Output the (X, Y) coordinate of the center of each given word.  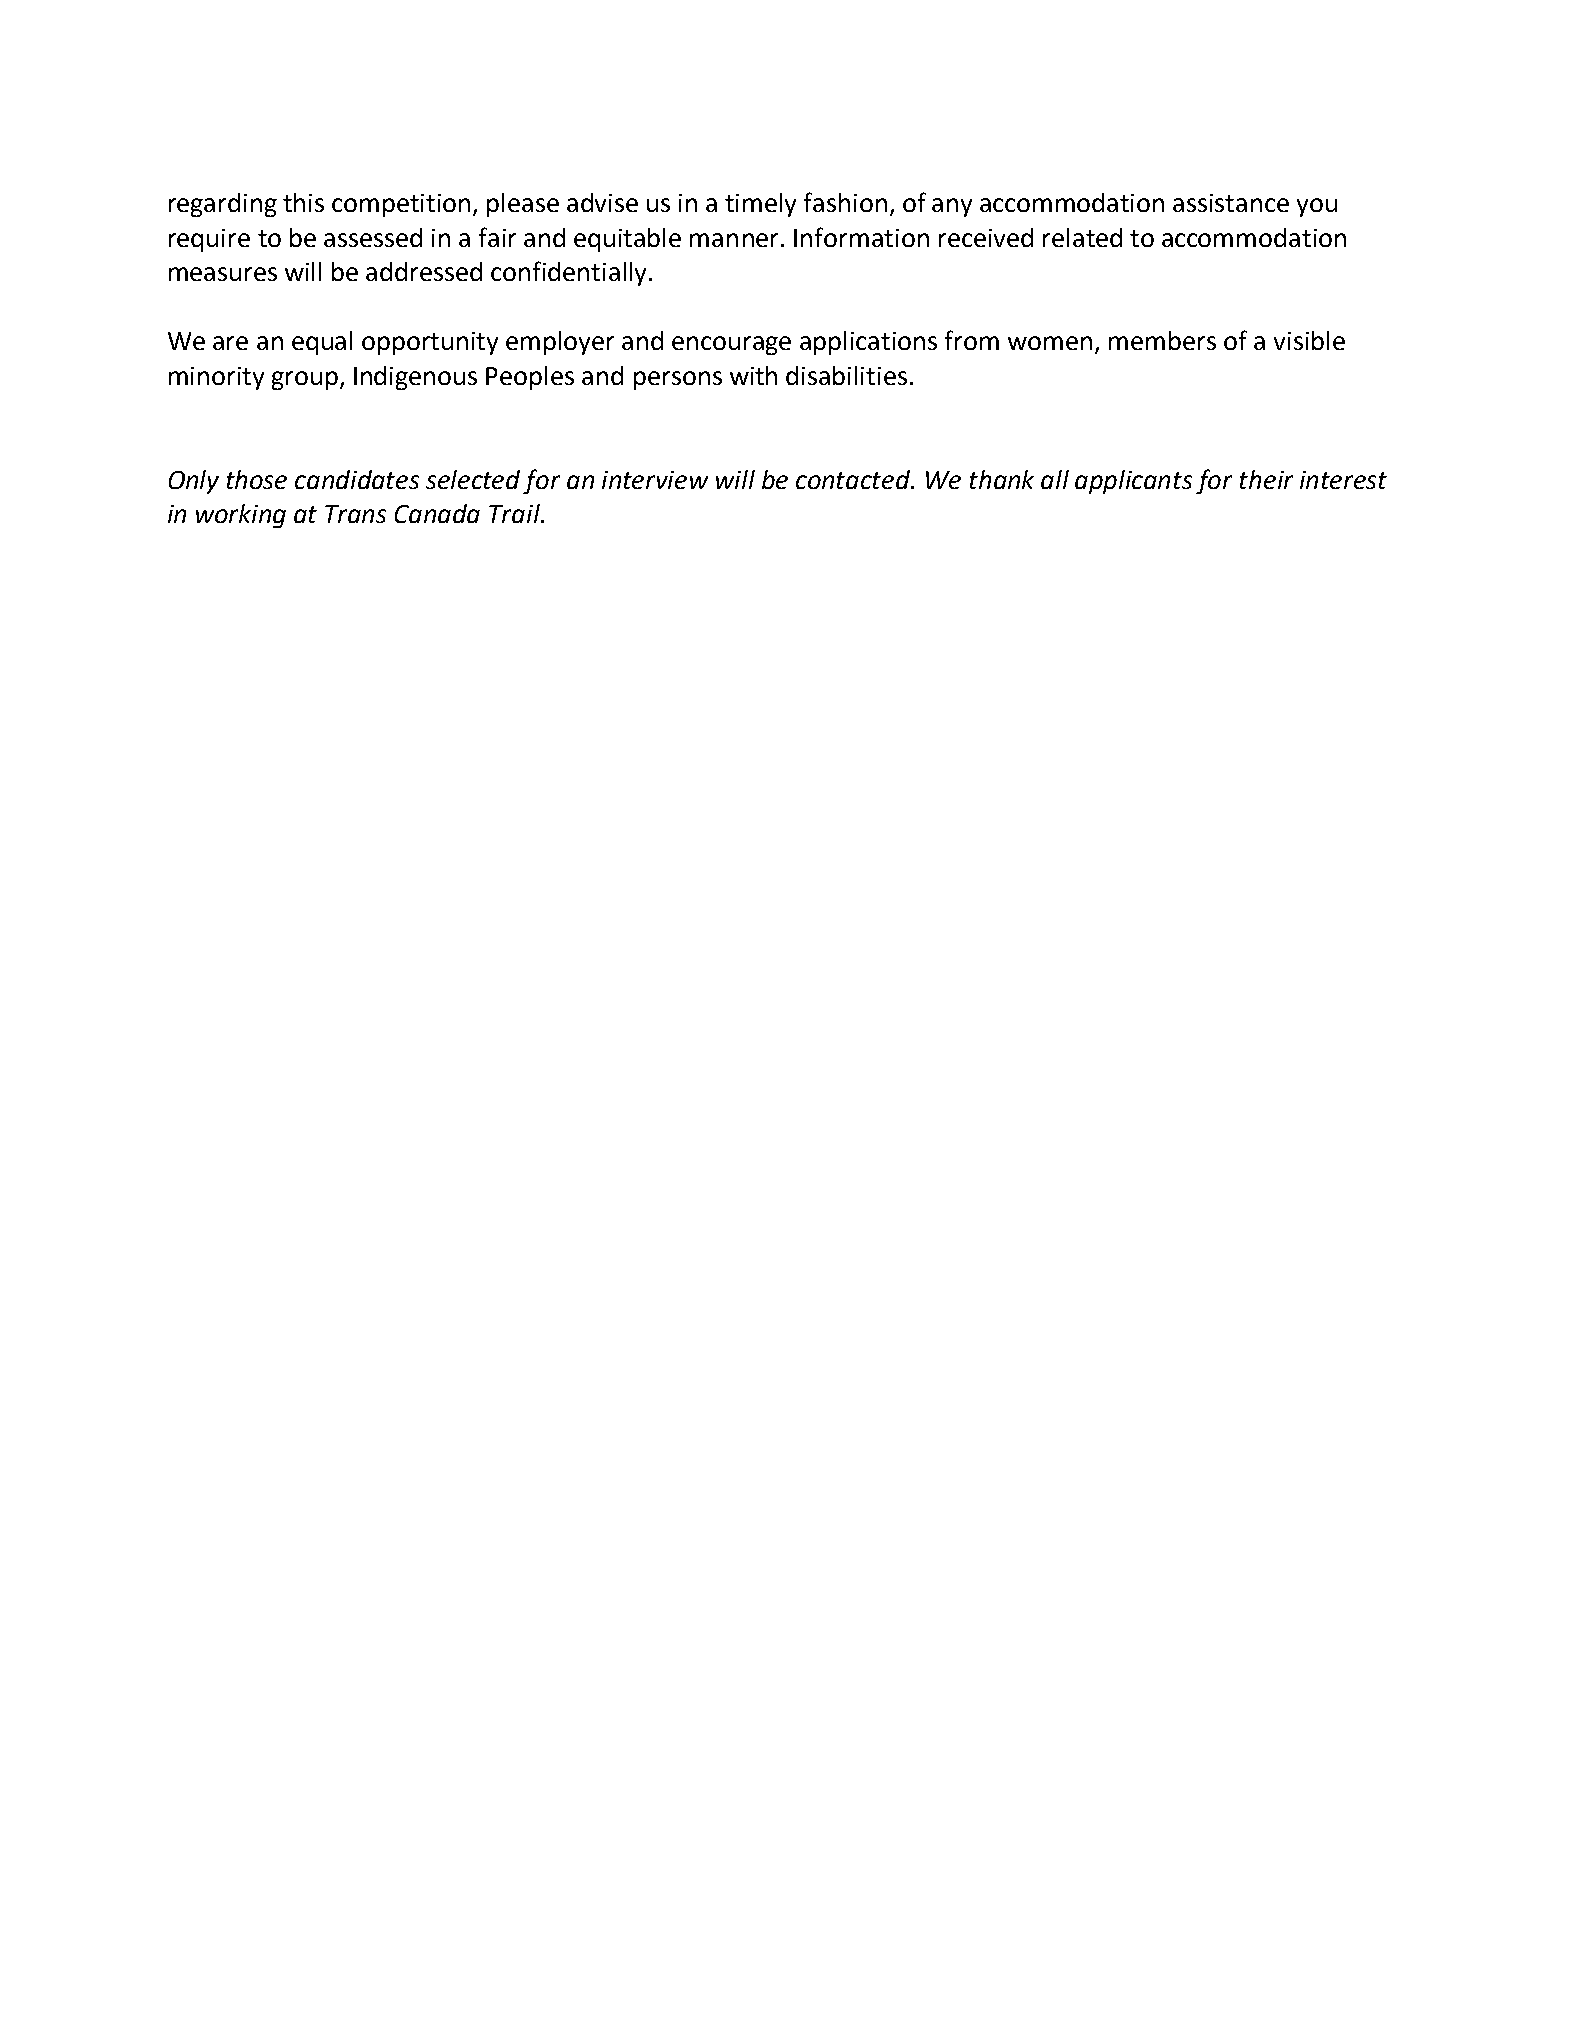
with (753, 375)
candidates (357, 479)
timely (760, 205)
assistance (1231, 203)
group (305, 380)
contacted (854, 479)
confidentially (568, 273)
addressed (424, 271)
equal (322, 343)
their (1266, 479)
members (1162, 340)
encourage (731, 345)
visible (1309, 340)
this (303, 202)
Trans (355, 514)
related (1082, 237)
